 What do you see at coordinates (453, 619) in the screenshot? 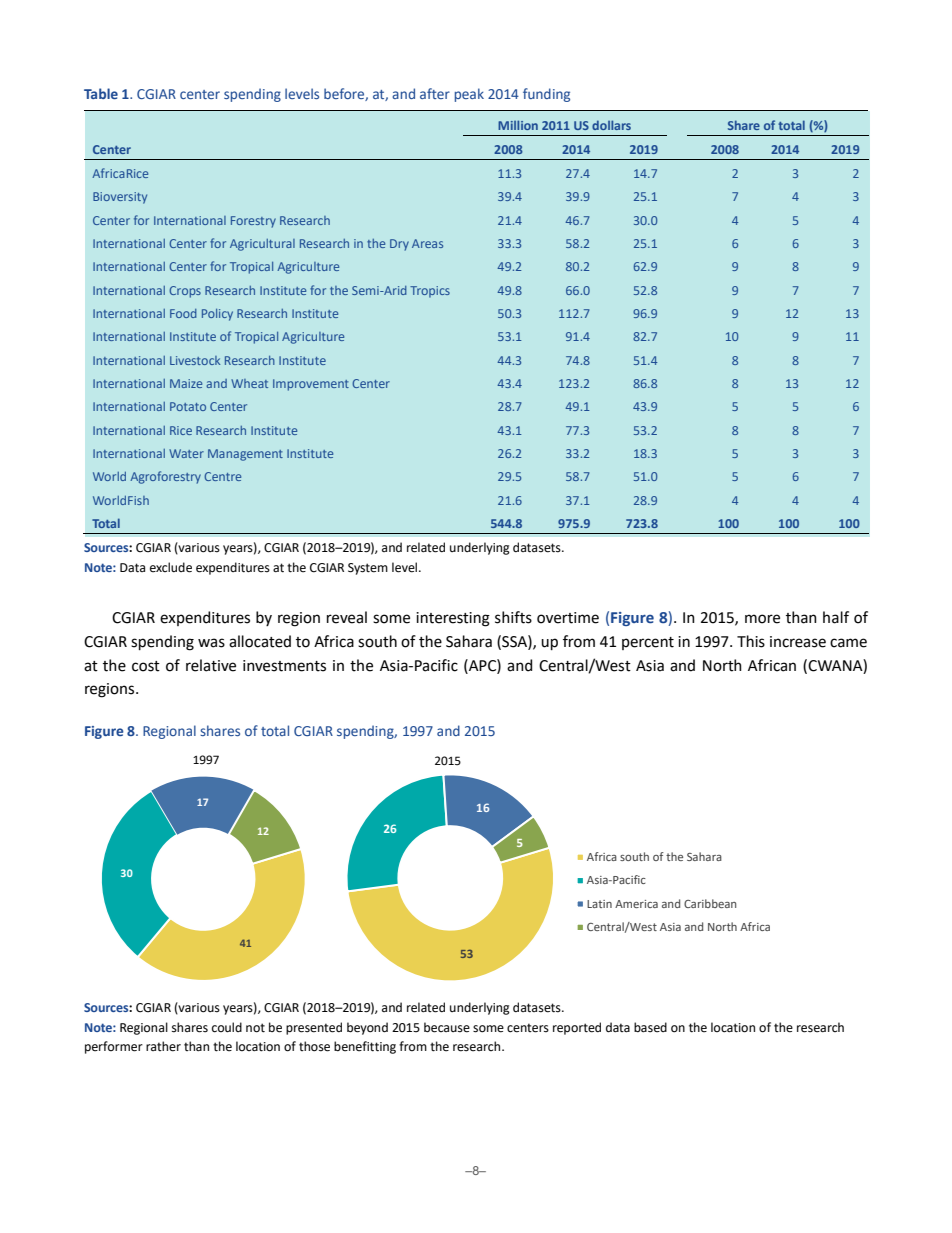
I see `interesting` at bounding box center [453, 619].
